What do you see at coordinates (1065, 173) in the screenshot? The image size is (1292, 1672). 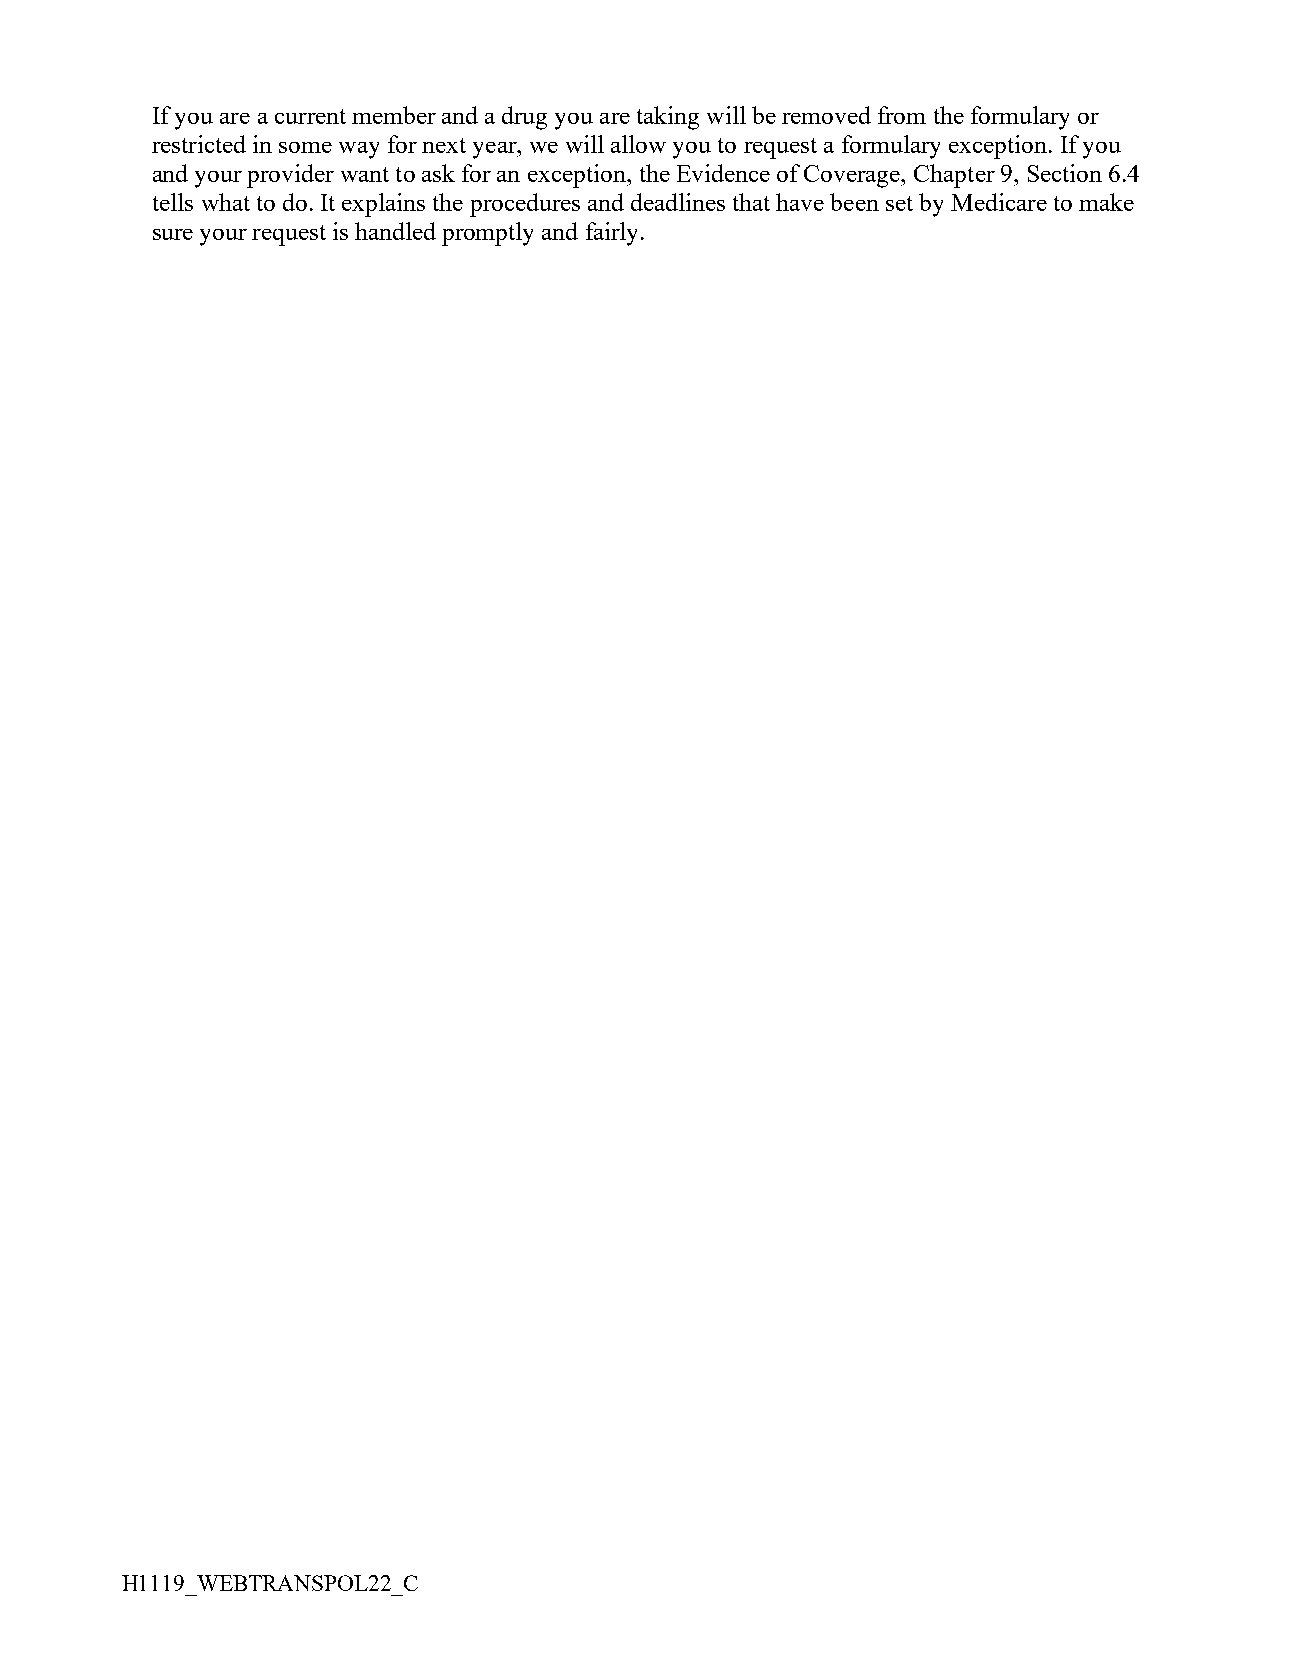 I see `Section` at bounding box center [1065, 173].
